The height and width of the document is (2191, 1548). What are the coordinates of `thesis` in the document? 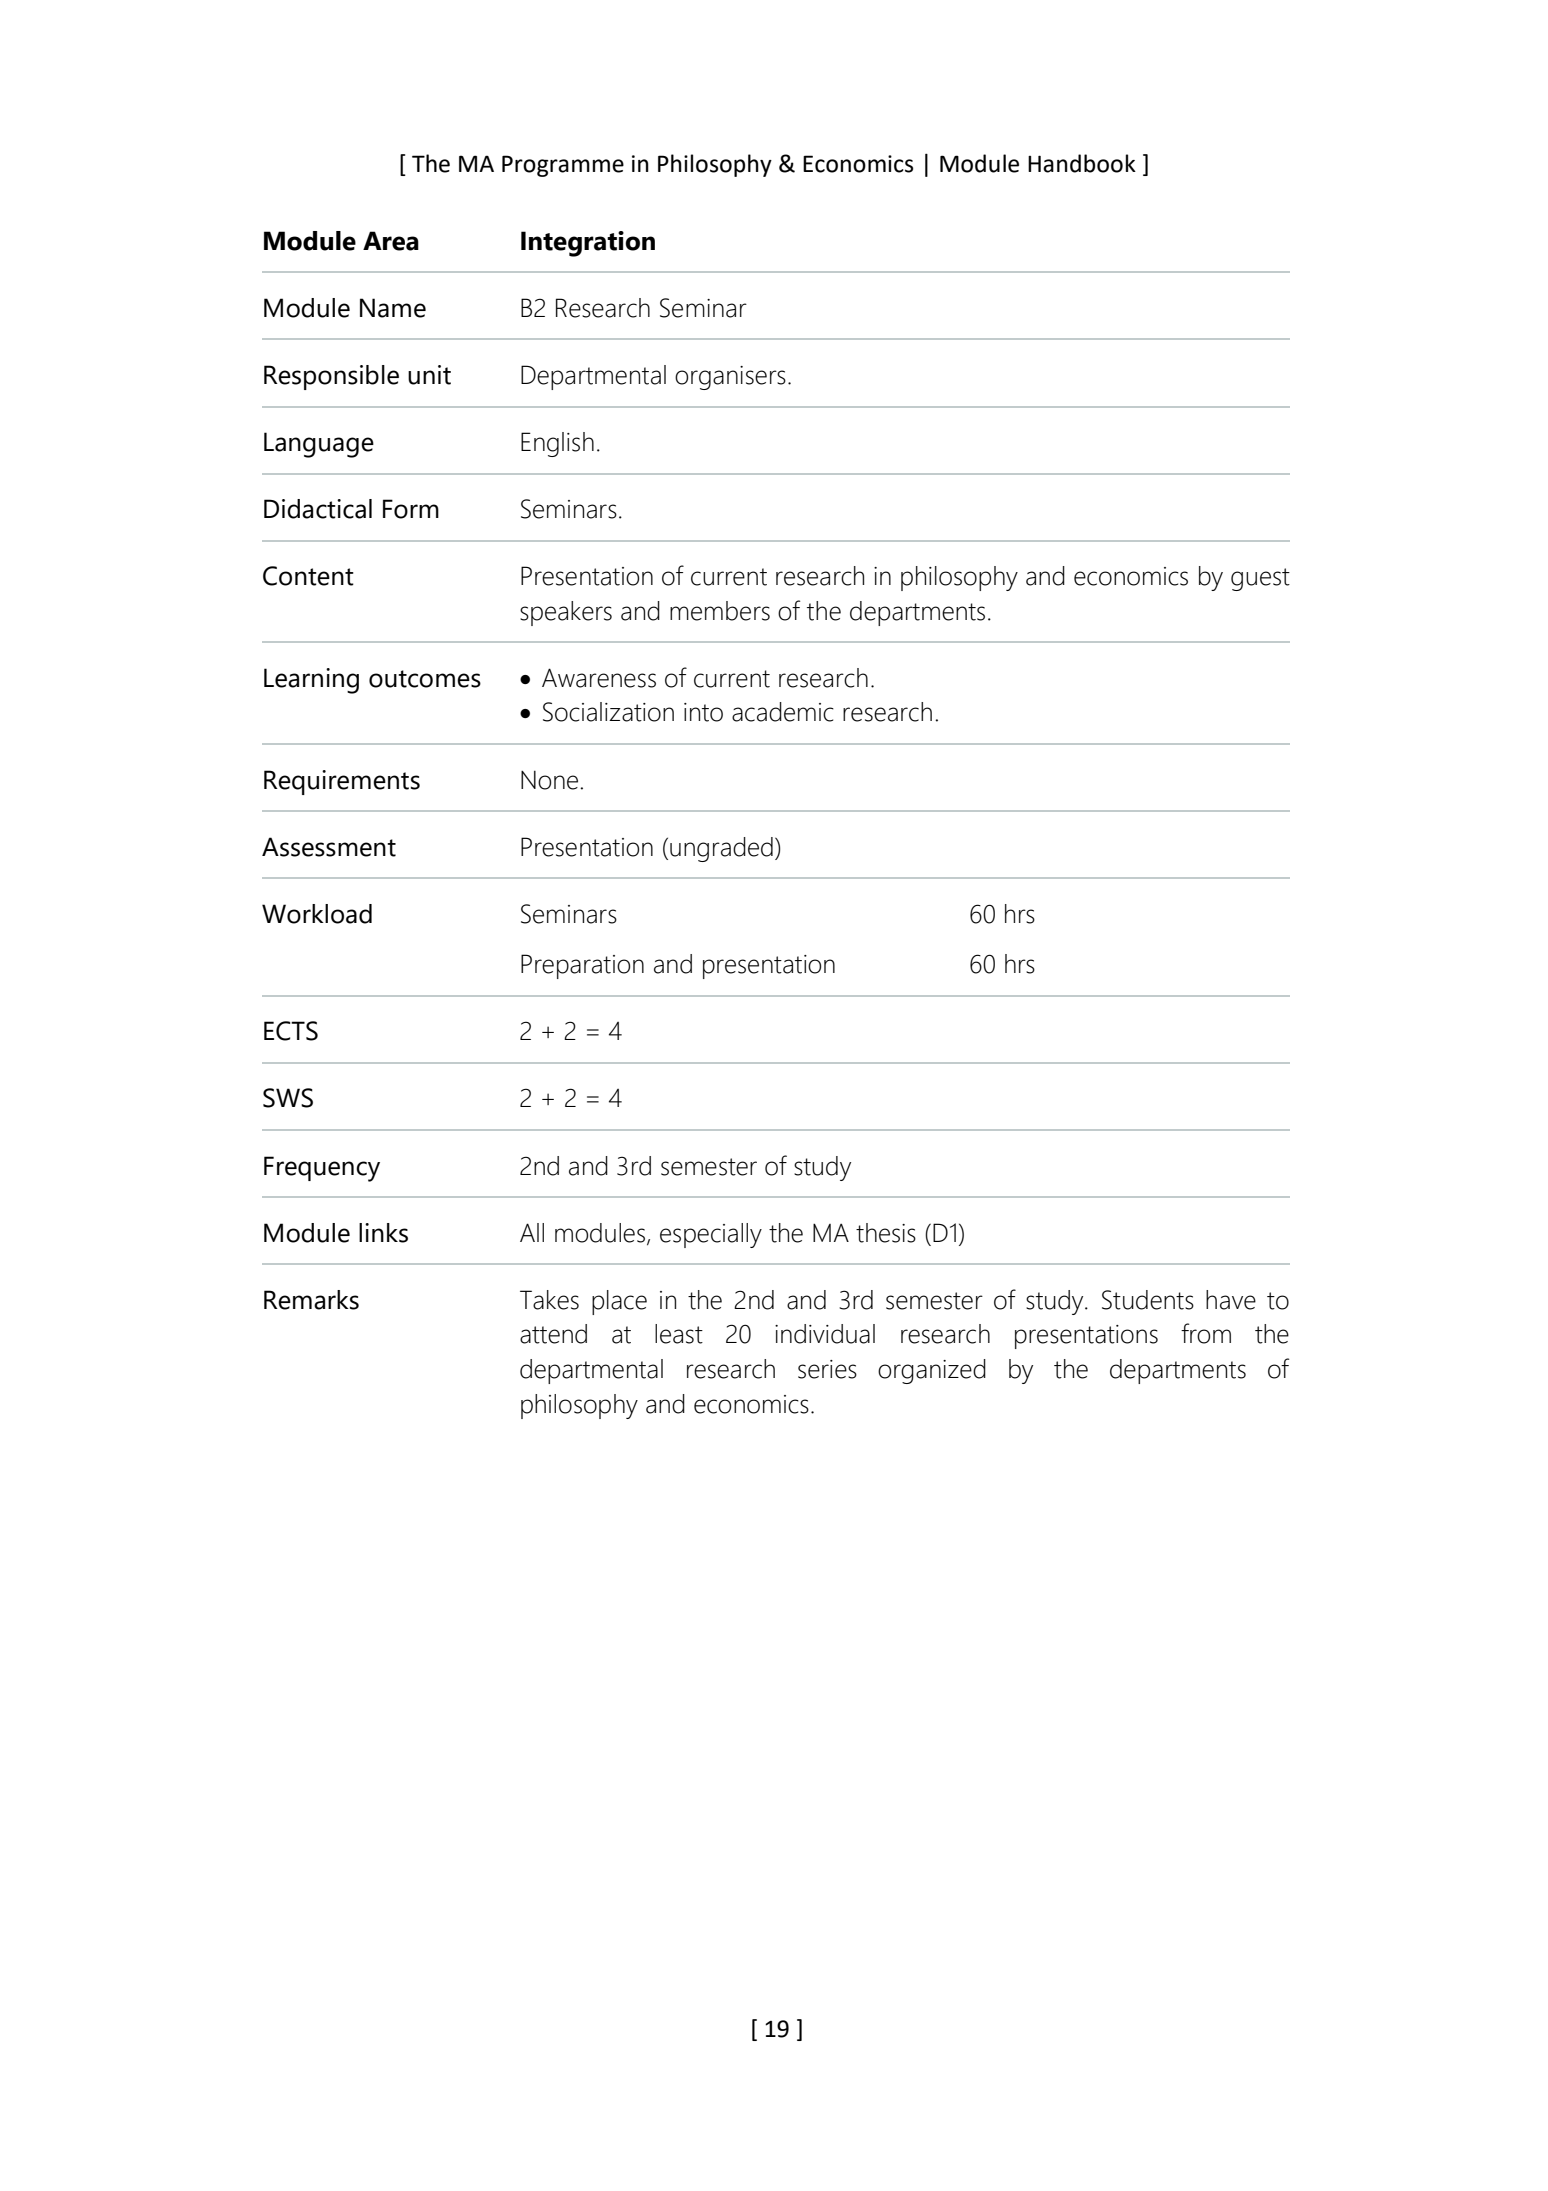 It's located at (886, 1233).
